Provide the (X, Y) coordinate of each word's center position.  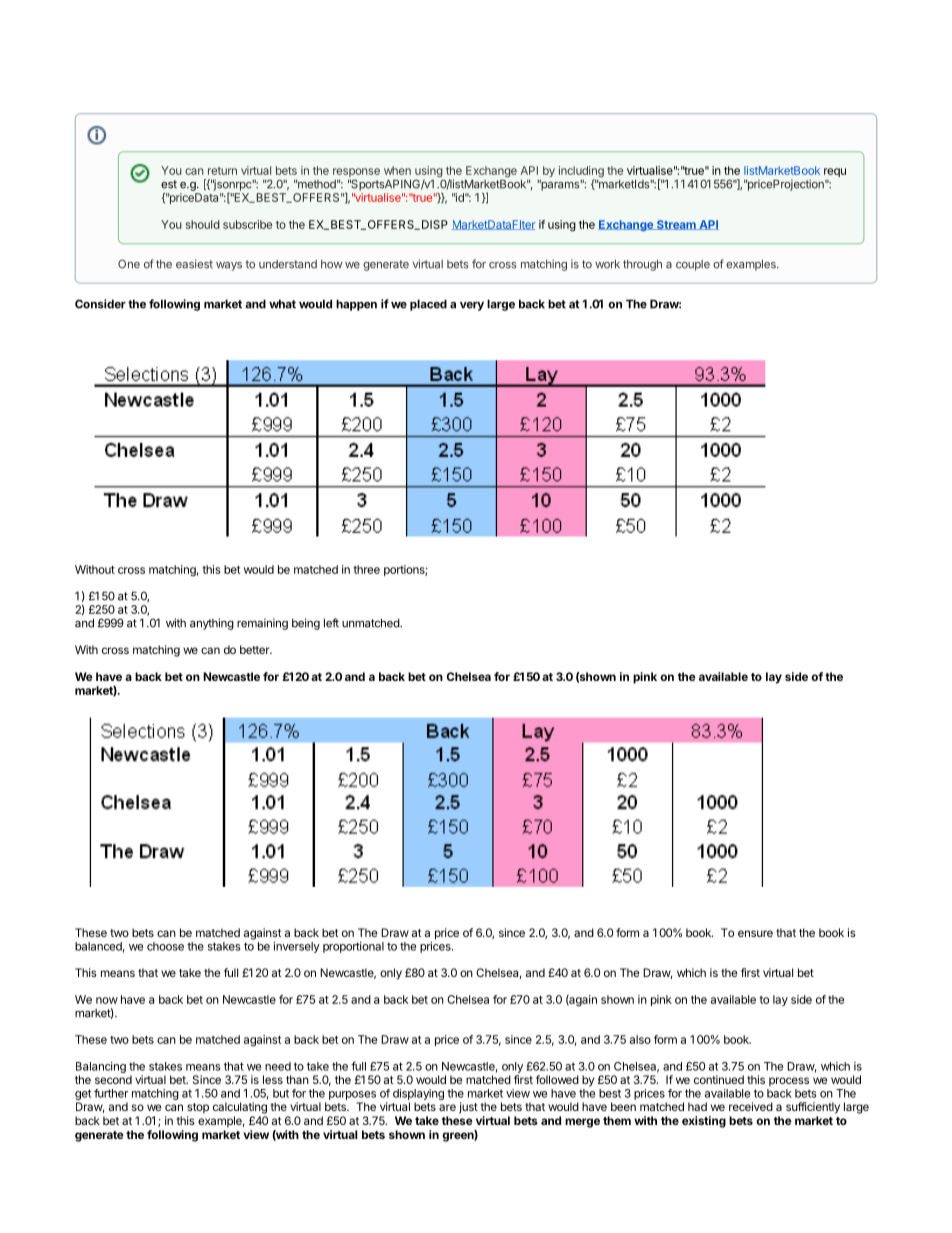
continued (719, 1079)
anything (212, 624)
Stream (676, 225)
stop (198, 1108)
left (331, 623)
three (366, 569)
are (447, 1107)
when (397, 170)
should (203, 224)
